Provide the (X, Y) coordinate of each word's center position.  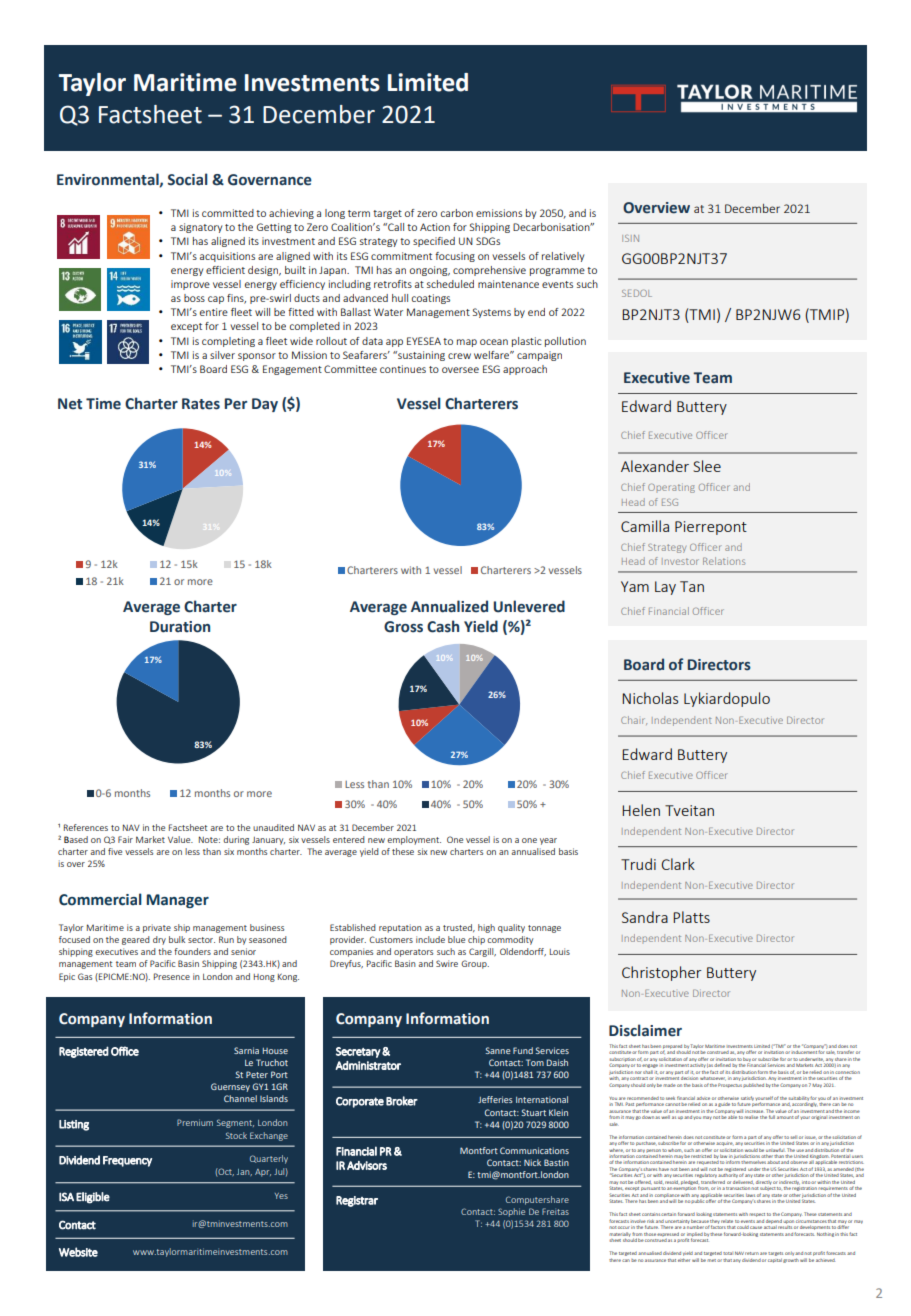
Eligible (93, 1198)
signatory (200, 228)
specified (434, 242)
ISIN (630, 238)
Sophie (511, 1212)
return (752, 1253)
